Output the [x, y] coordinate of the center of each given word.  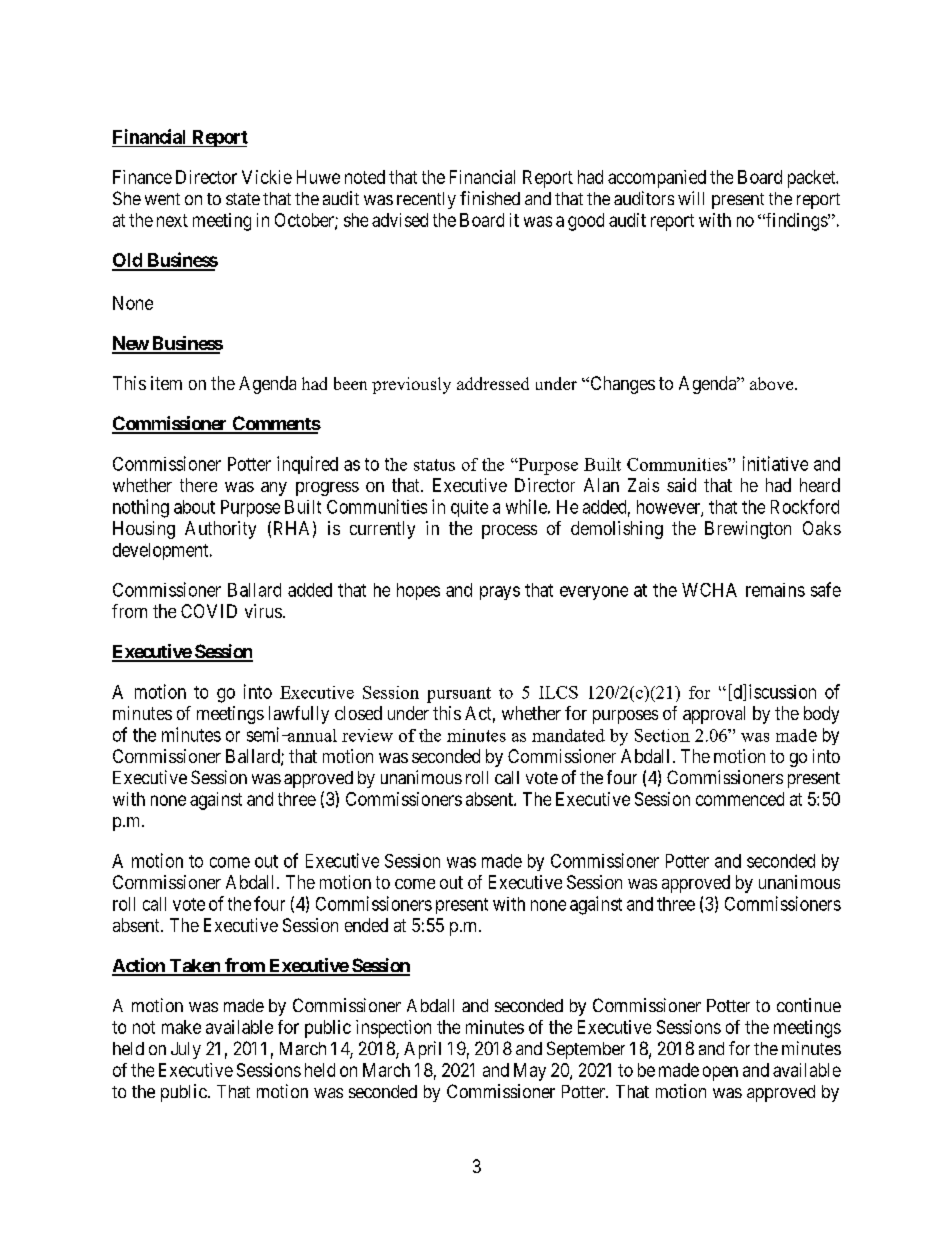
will [691, 198]
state [243, 199]
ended [366, 925]
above [773, 383]
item [166, 383]
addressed [493, 383]
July [186, 1050]
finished [490, 198]
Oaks [822, 528]
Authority [220, 530]
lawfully [299, 715]
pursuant [459, 695]
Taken [195, 967]
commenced [740, 799]
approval [714, 715]
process [509, 532]
